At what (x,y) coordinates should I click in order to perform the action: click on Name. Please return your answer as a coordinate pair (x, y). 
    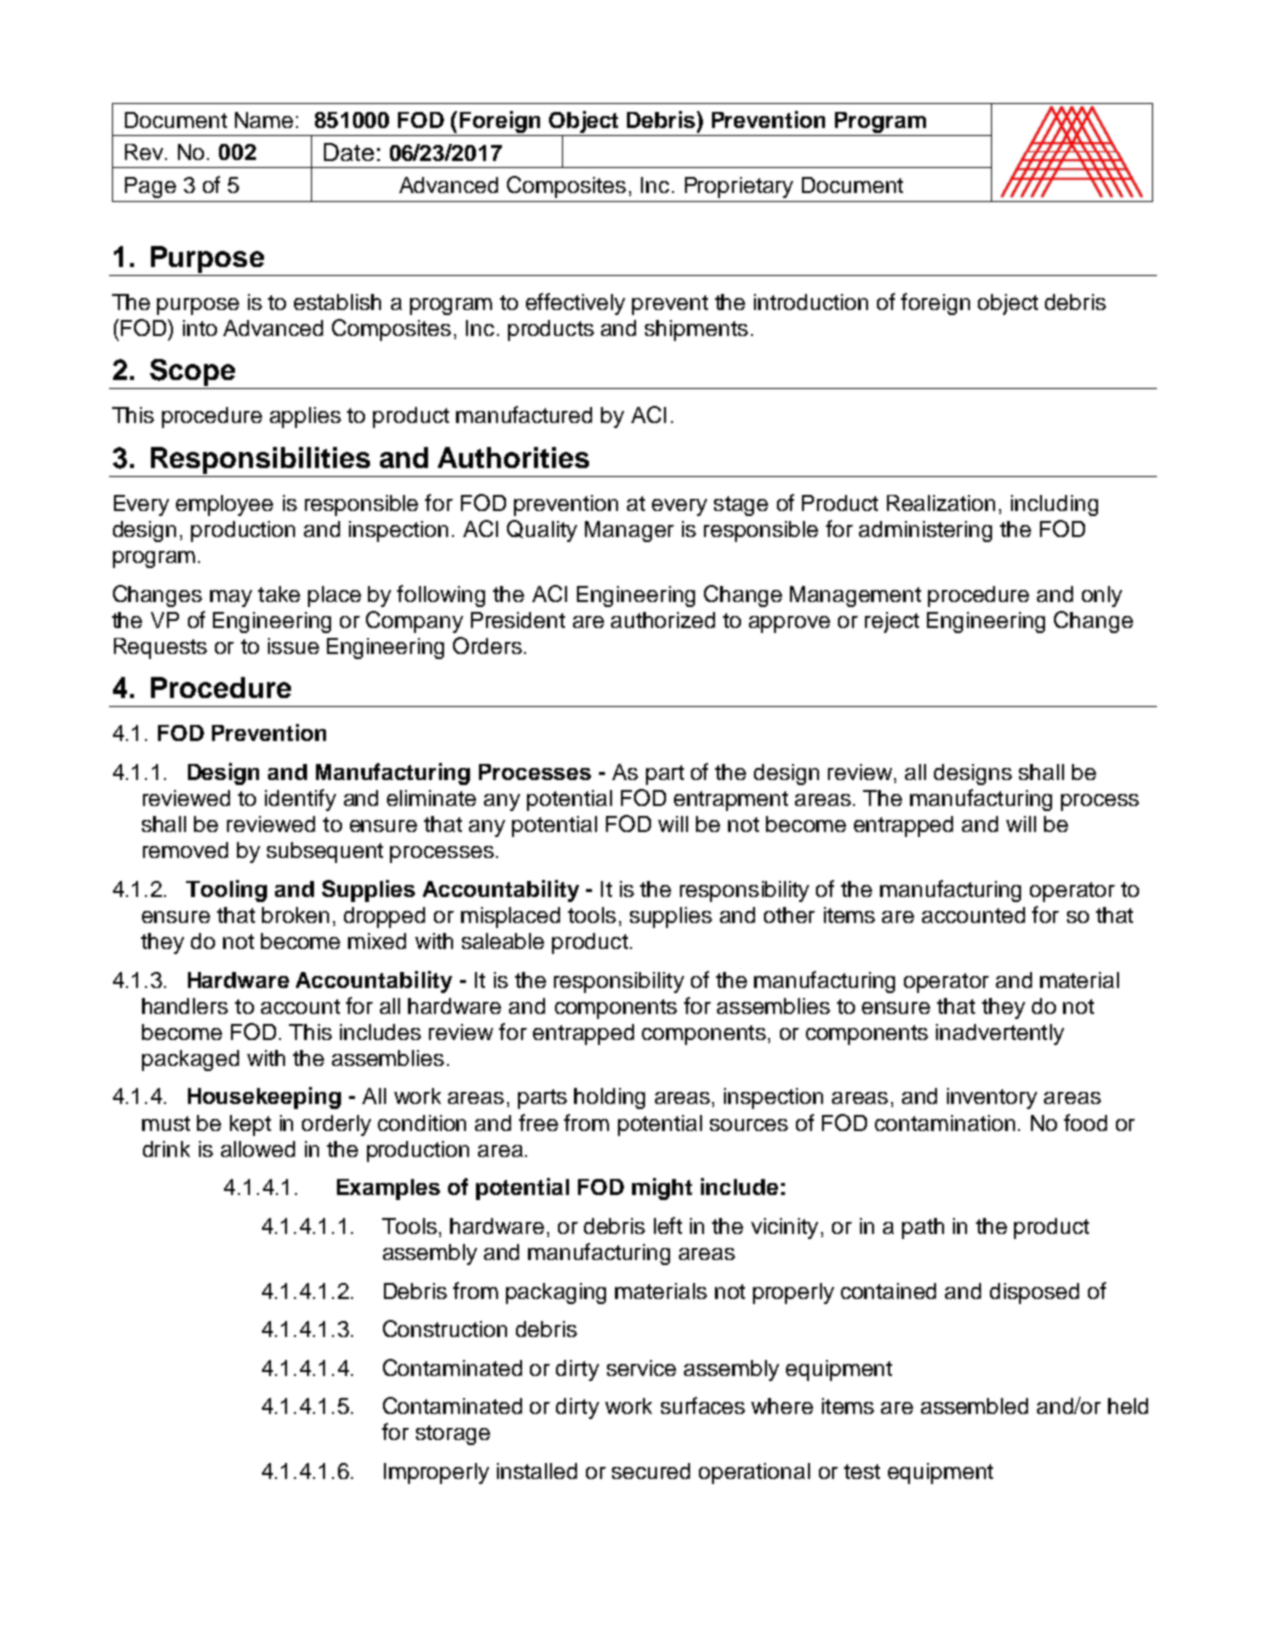
    Looking at the image, I should click on (264, 120).
